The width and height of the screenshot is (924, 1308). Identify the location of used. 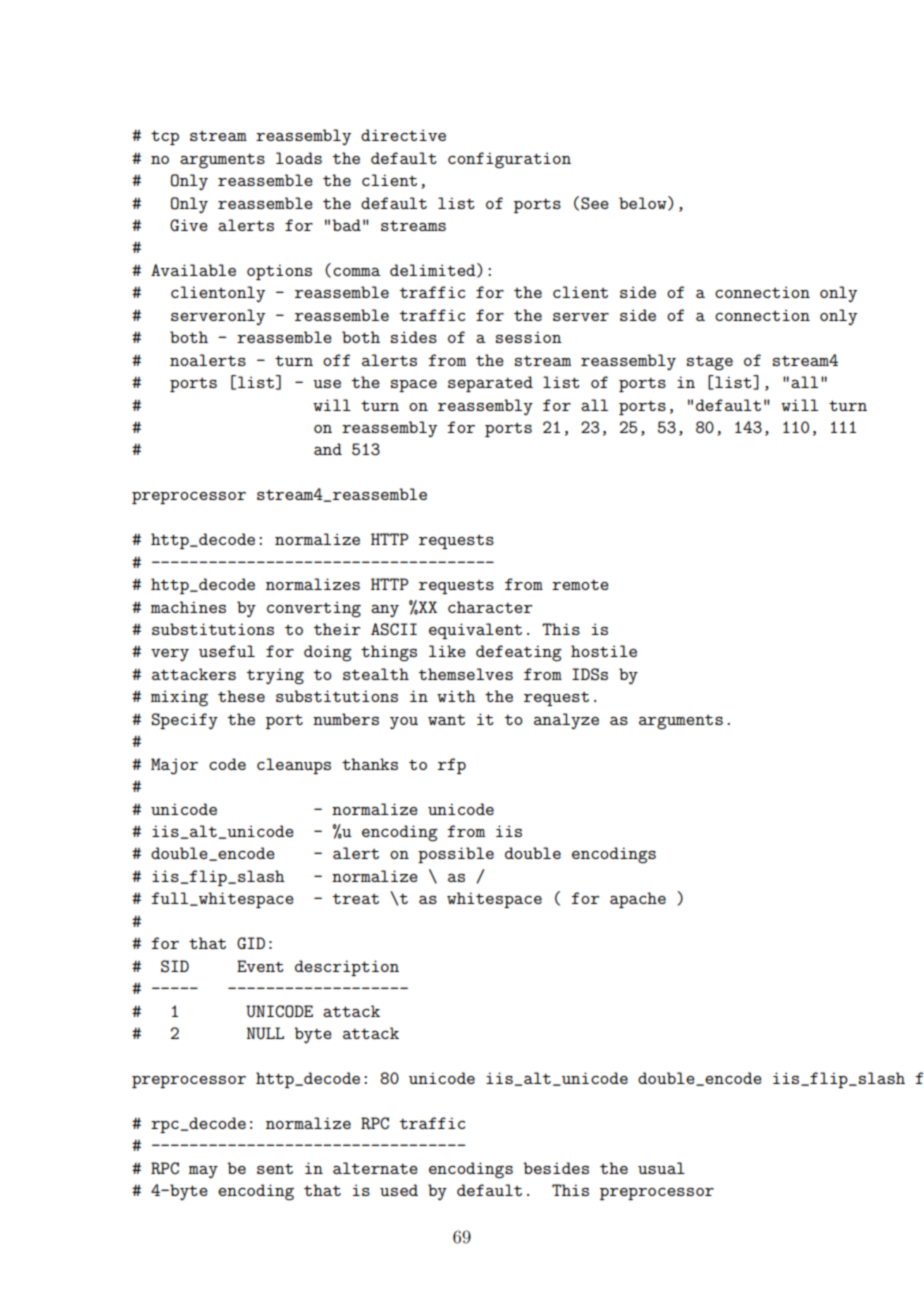
(399, 1190).
